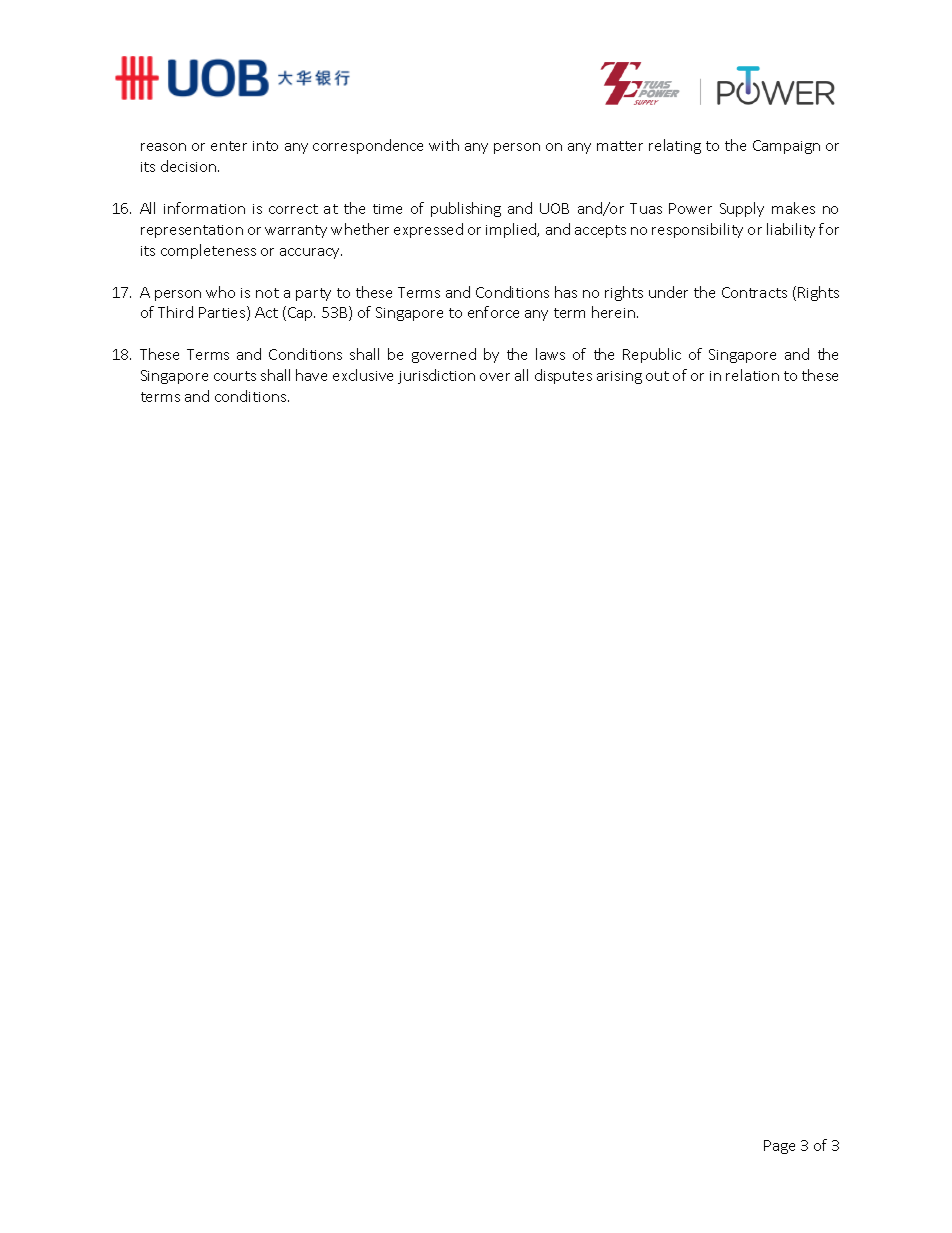  I want to click on have, so click(311, 375).
